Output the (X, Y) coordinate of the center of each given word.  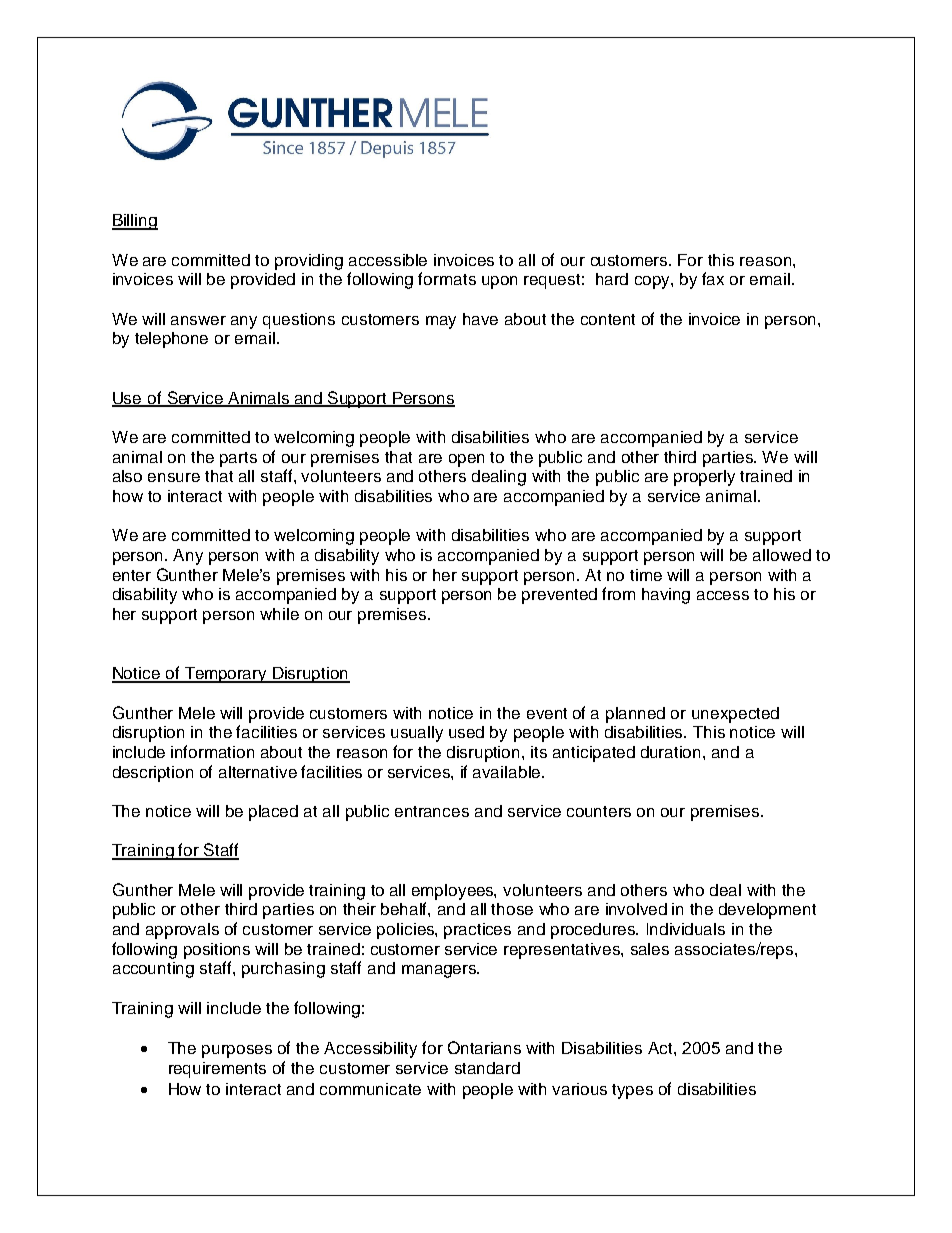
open (466, 460)
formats (447, 278)
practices (477, 931)
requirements (217, 1070)
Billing (135, 222)
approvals (182, 931)
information (212, 751)
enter (132, 575)
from (618, 593)
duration (670, 752)
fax (713, 278)
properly (704, 478)
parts (238, 459)
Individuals (686, 929)
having (666, 596)
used (466, 732)
